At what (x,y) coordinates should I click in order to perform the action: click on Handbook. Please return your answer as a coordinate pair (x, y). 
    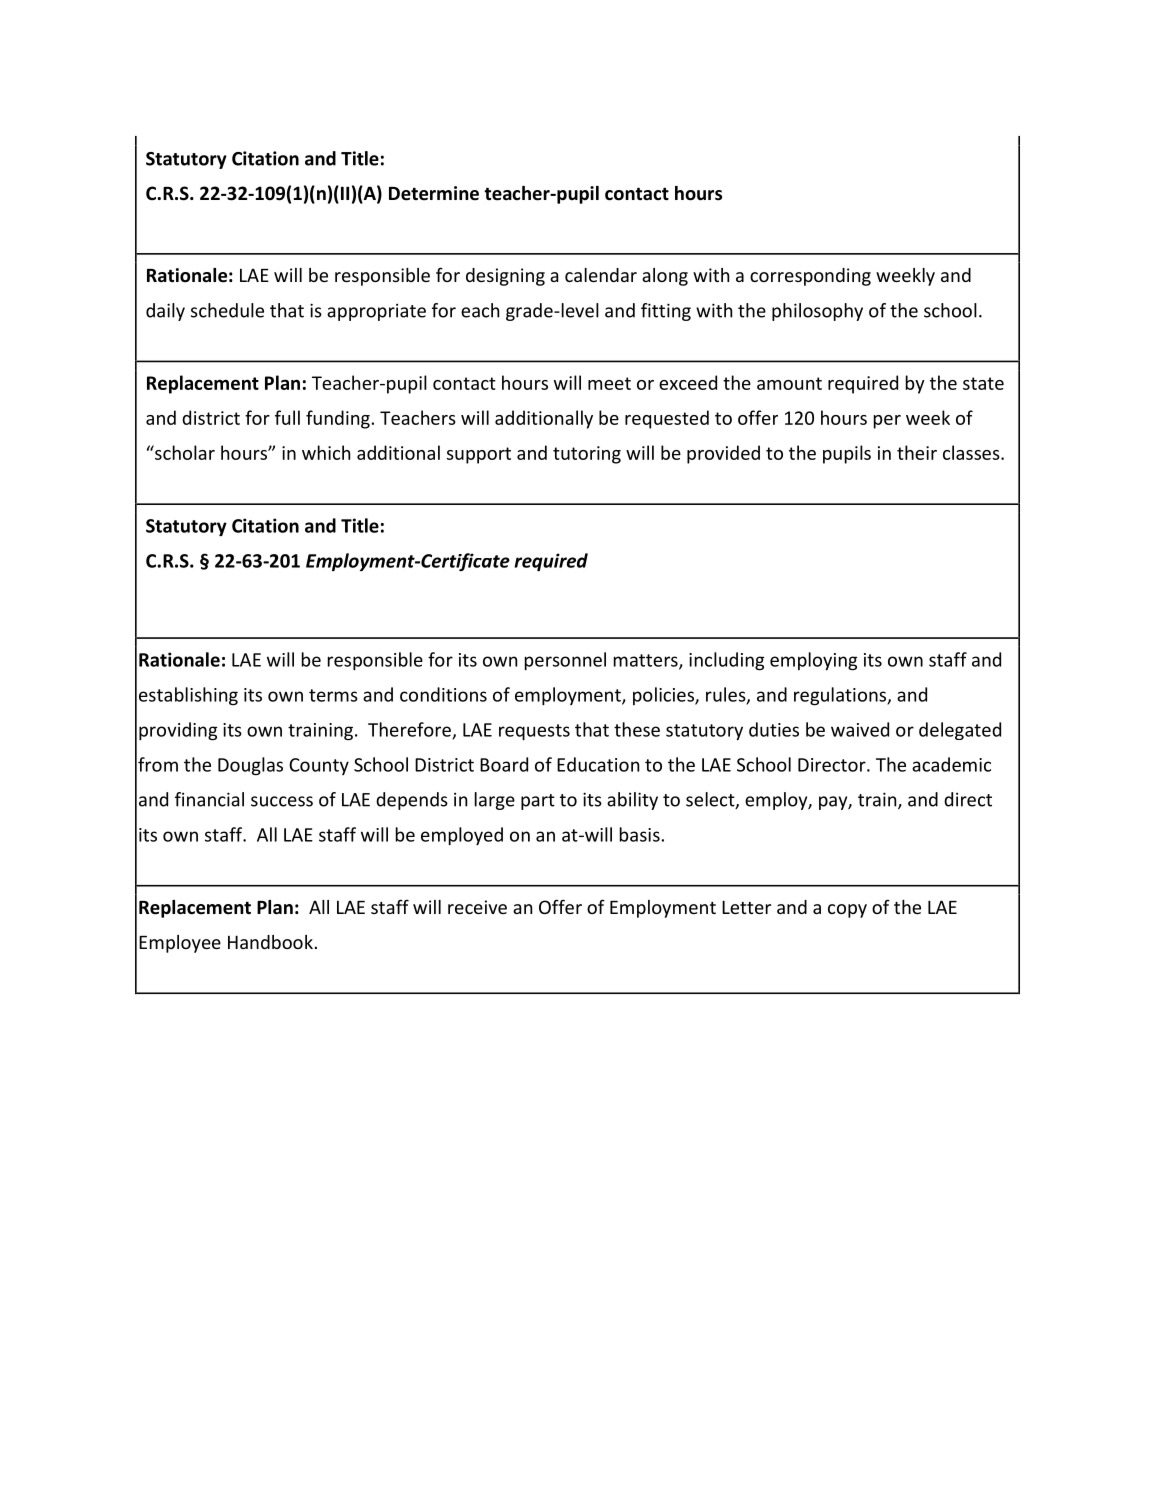
    Looking at the image, I should click on (270, 942).
